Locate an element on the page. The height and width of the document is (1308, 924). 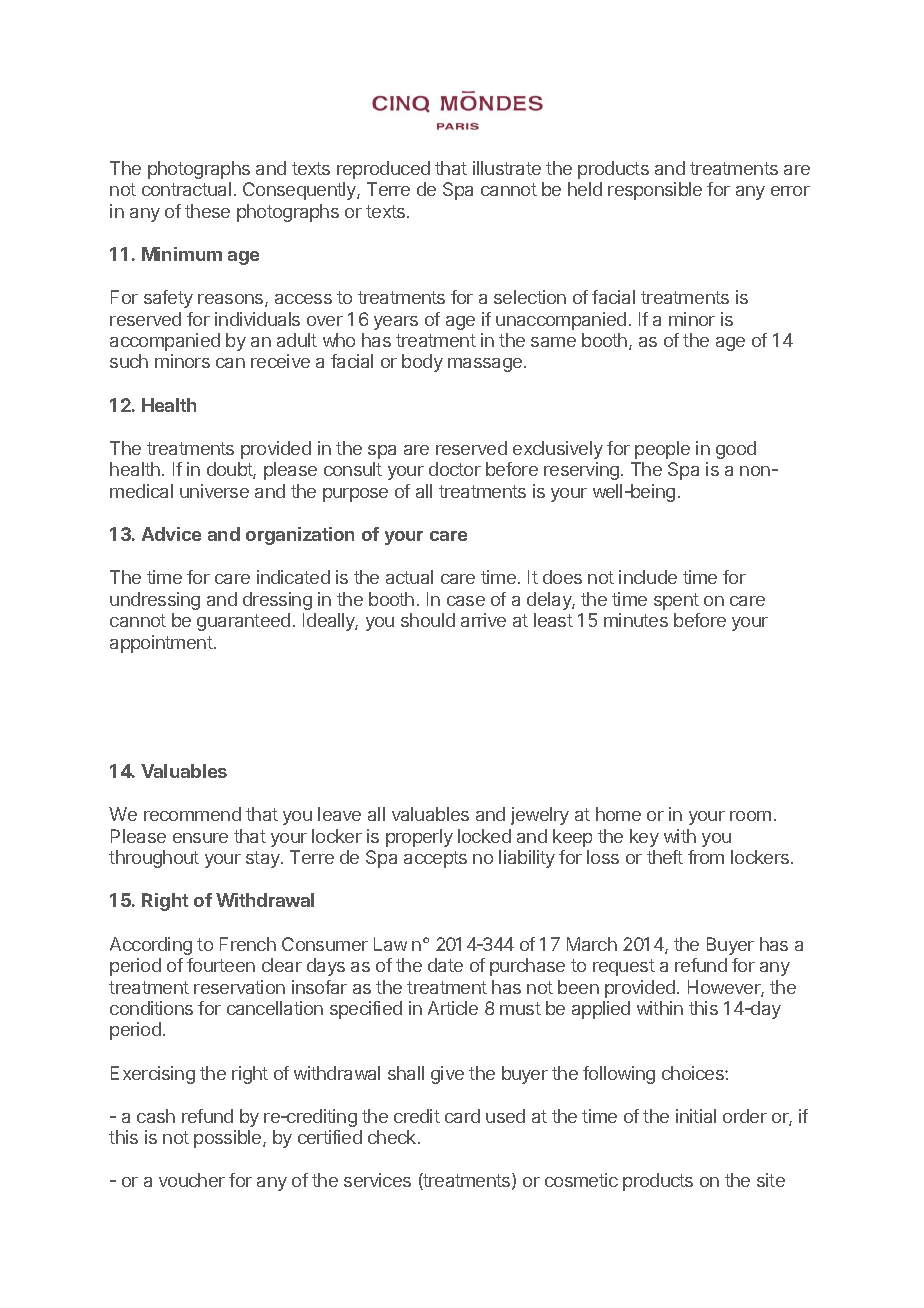
card is located at coordinates (462, 1116).
